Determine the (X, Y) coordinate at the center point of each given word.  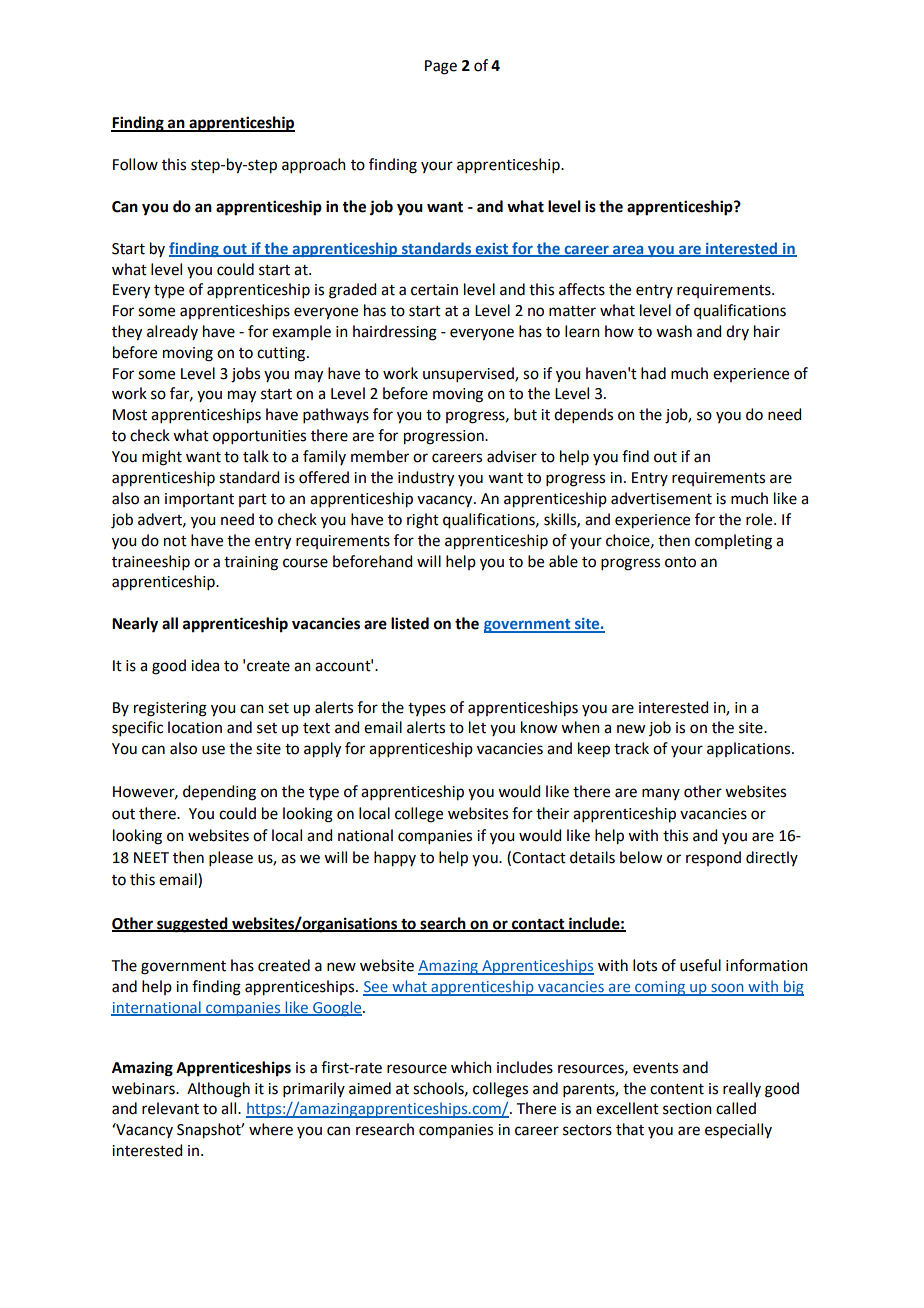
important (199, 500)
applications (748, 750)
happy (395, 859)
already (172, 332)
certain (434, 290)
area (628, 250)
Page (441, 67)
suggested (192, 925)
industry (426, 479)
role (760, 519)
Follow (135, 164)
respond (713, 858)
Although (218, 1090)
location (195, 727)
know (539, 727)
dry (737, 332)
